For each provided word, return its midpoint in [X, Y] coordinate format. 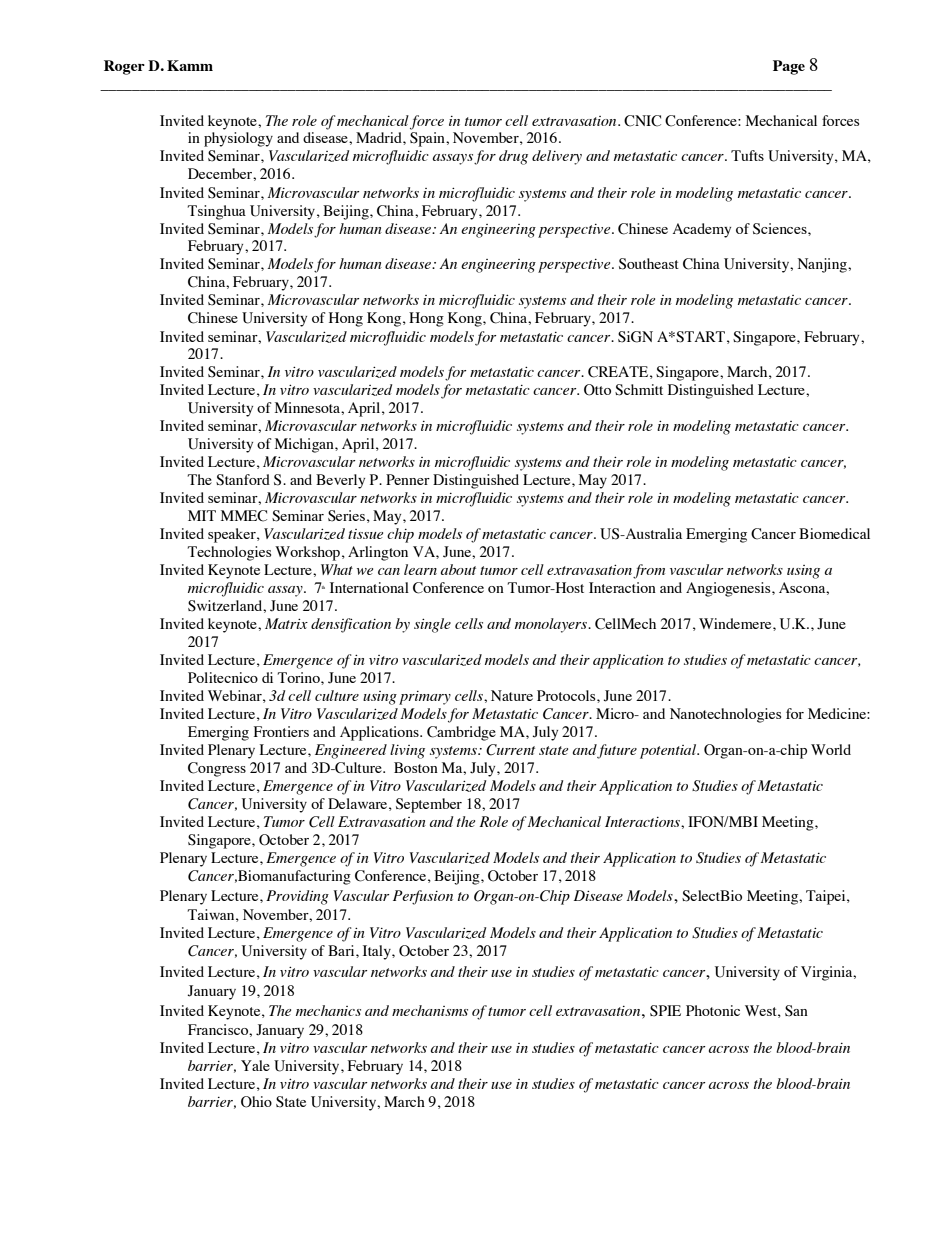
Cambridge [461, 733]
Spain [428, 139]
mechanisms [430, 1010]
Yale [255, 1065]
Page [789, 67]
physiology [238, 139]
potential [669, 751]
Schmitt [639, 390]
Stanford [243, 480]
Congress [217, 769]
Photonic [713, 1010]
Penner [408, 479]
